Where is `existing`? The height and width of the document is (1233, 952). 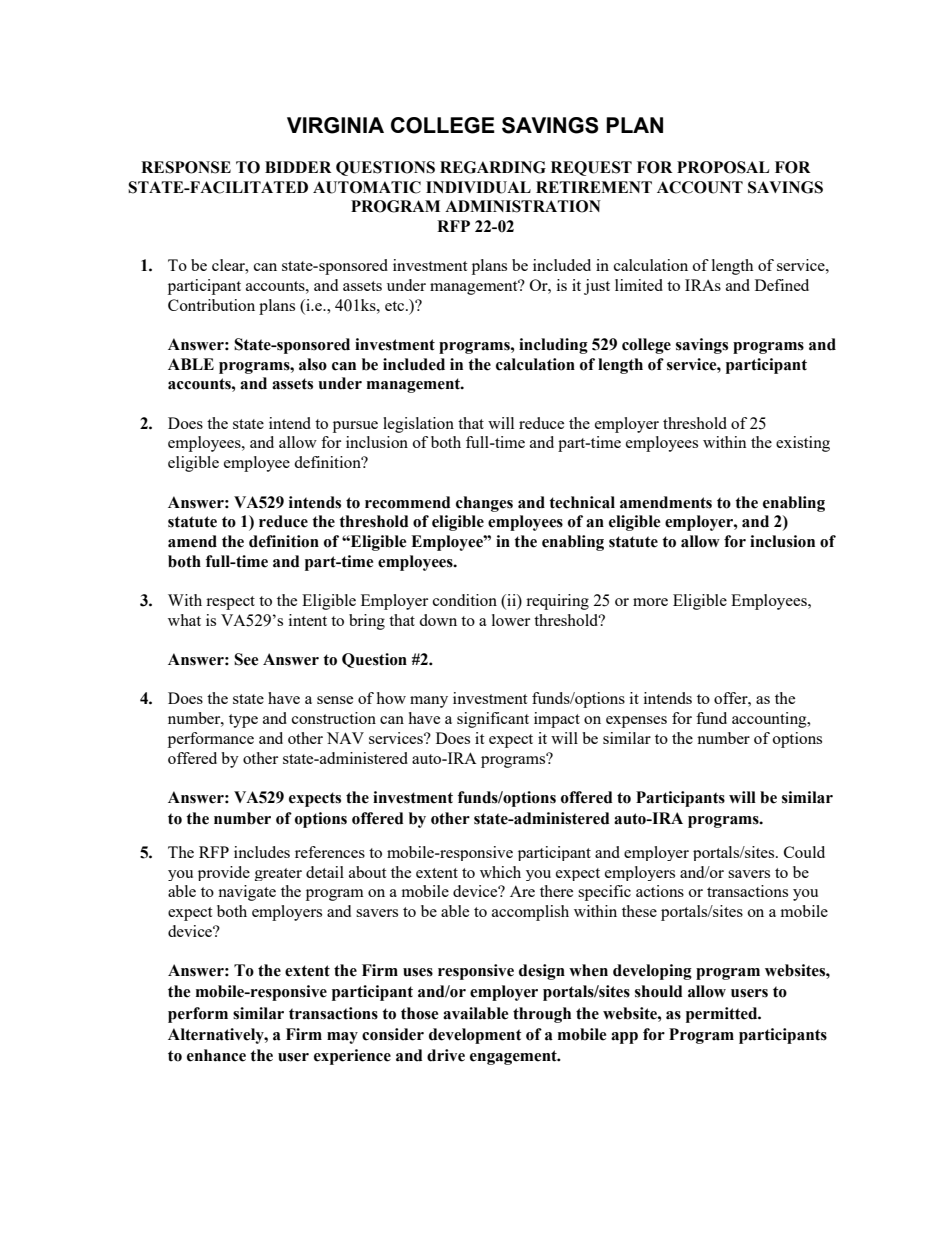 existing is located at coordinates (803, 444).
